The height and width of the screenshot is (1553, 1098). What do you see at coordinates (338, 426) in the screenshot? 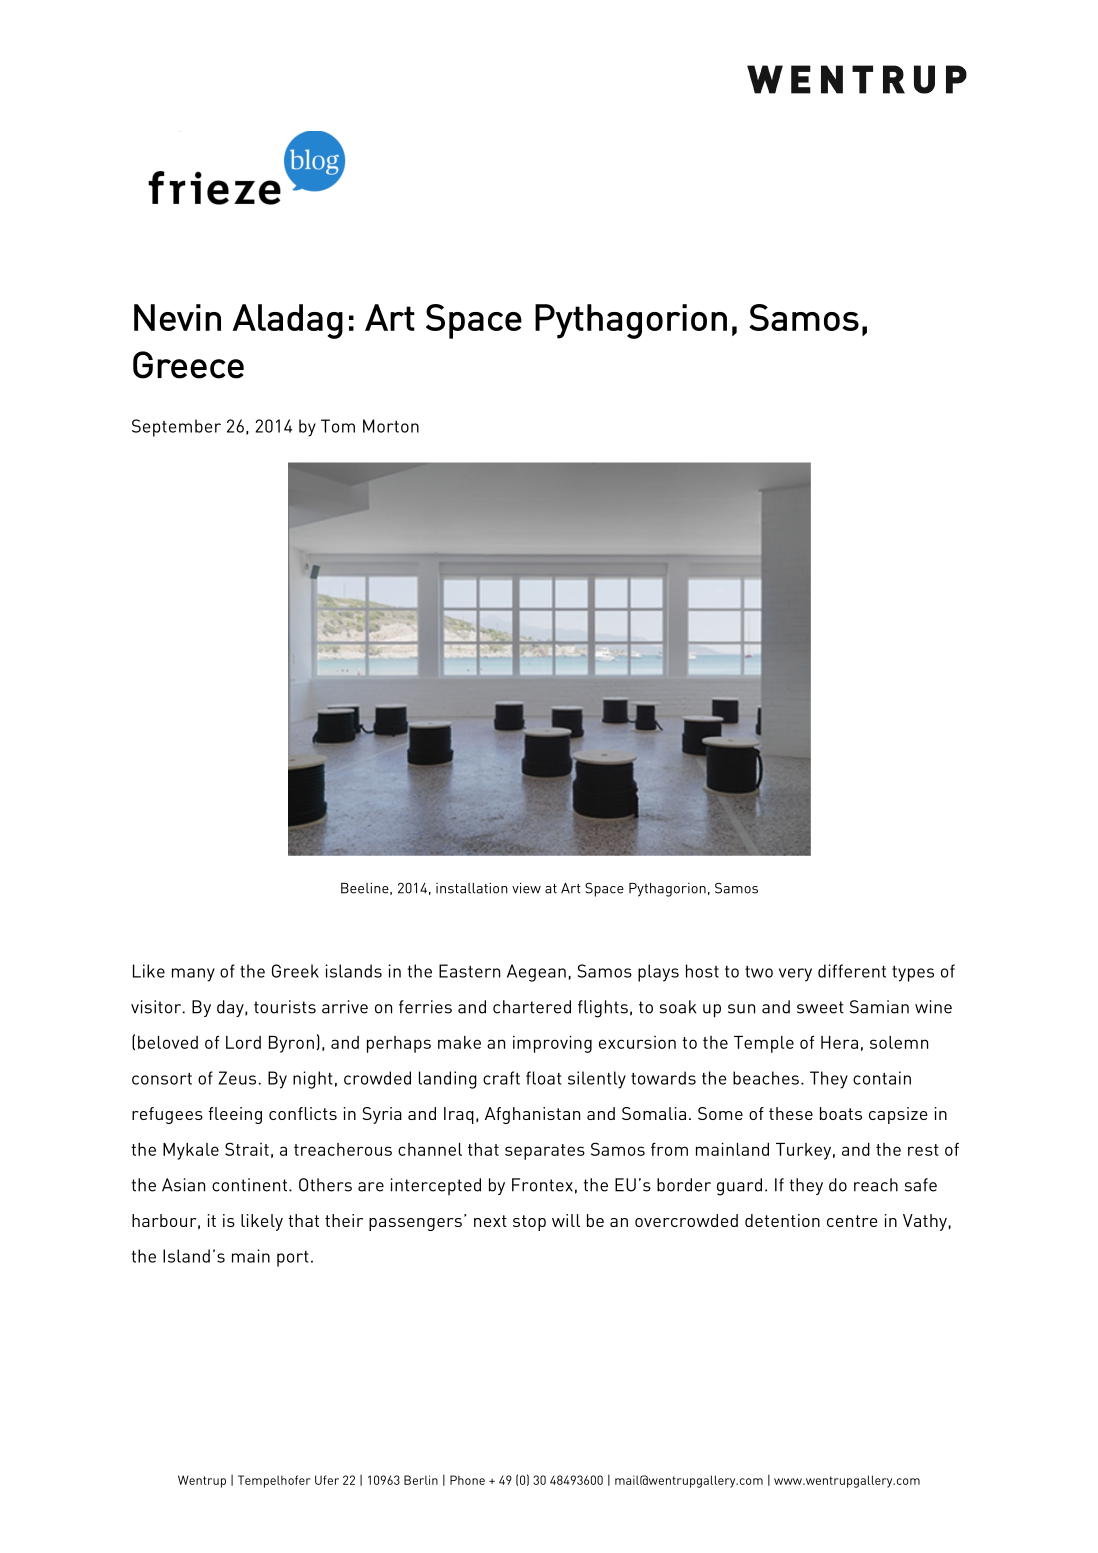
I see `Tom` at bounding box center [338, 426].
